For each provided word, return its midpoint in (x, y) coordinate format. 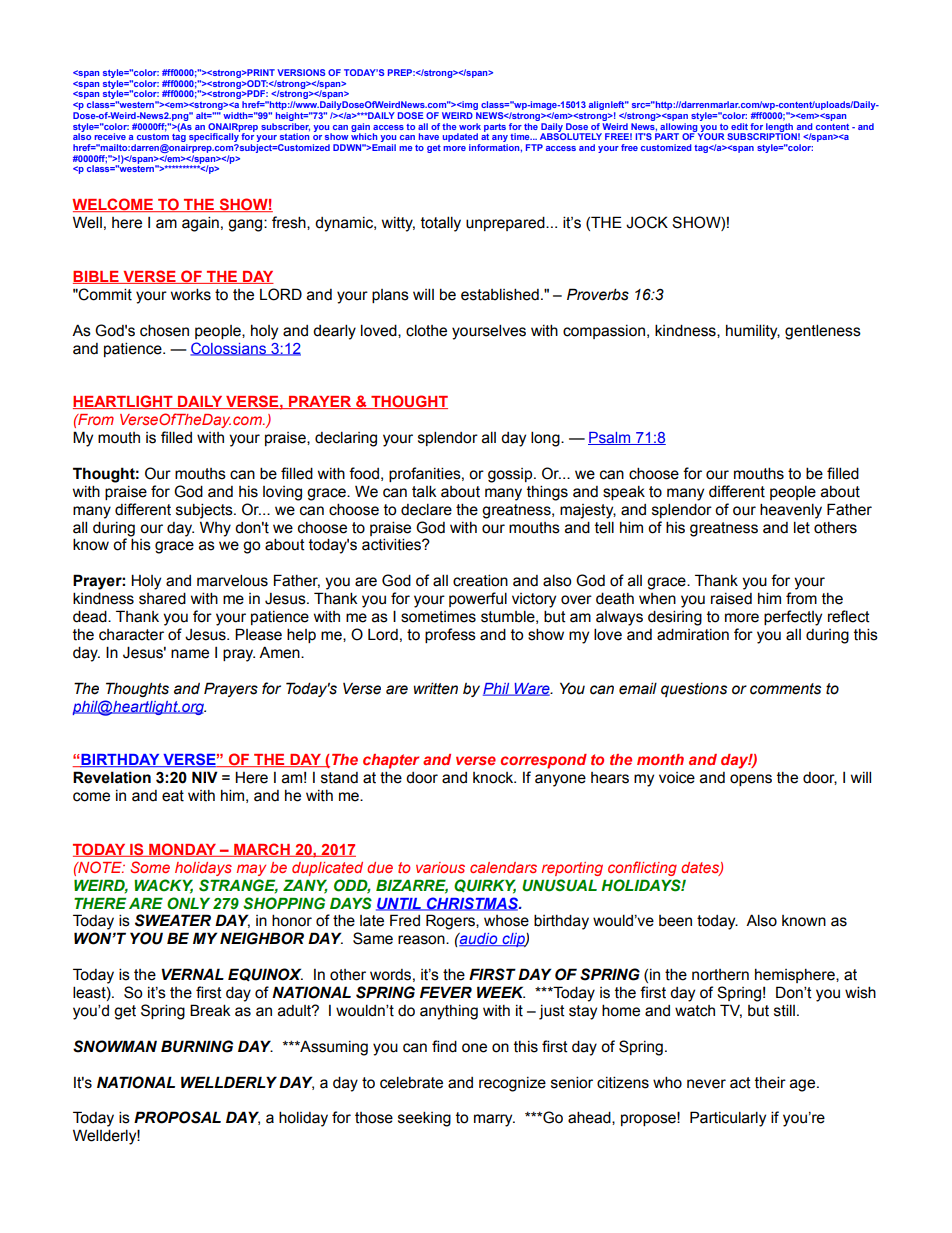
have (429, 136)
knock (494, 778)
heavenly (791, 511)
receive (110, 136)
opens (751, 780)
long (546, 439)
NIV (205, 777)
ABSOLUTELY (571, 135)
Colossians (229, 349)
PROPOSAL (177, 1117)
